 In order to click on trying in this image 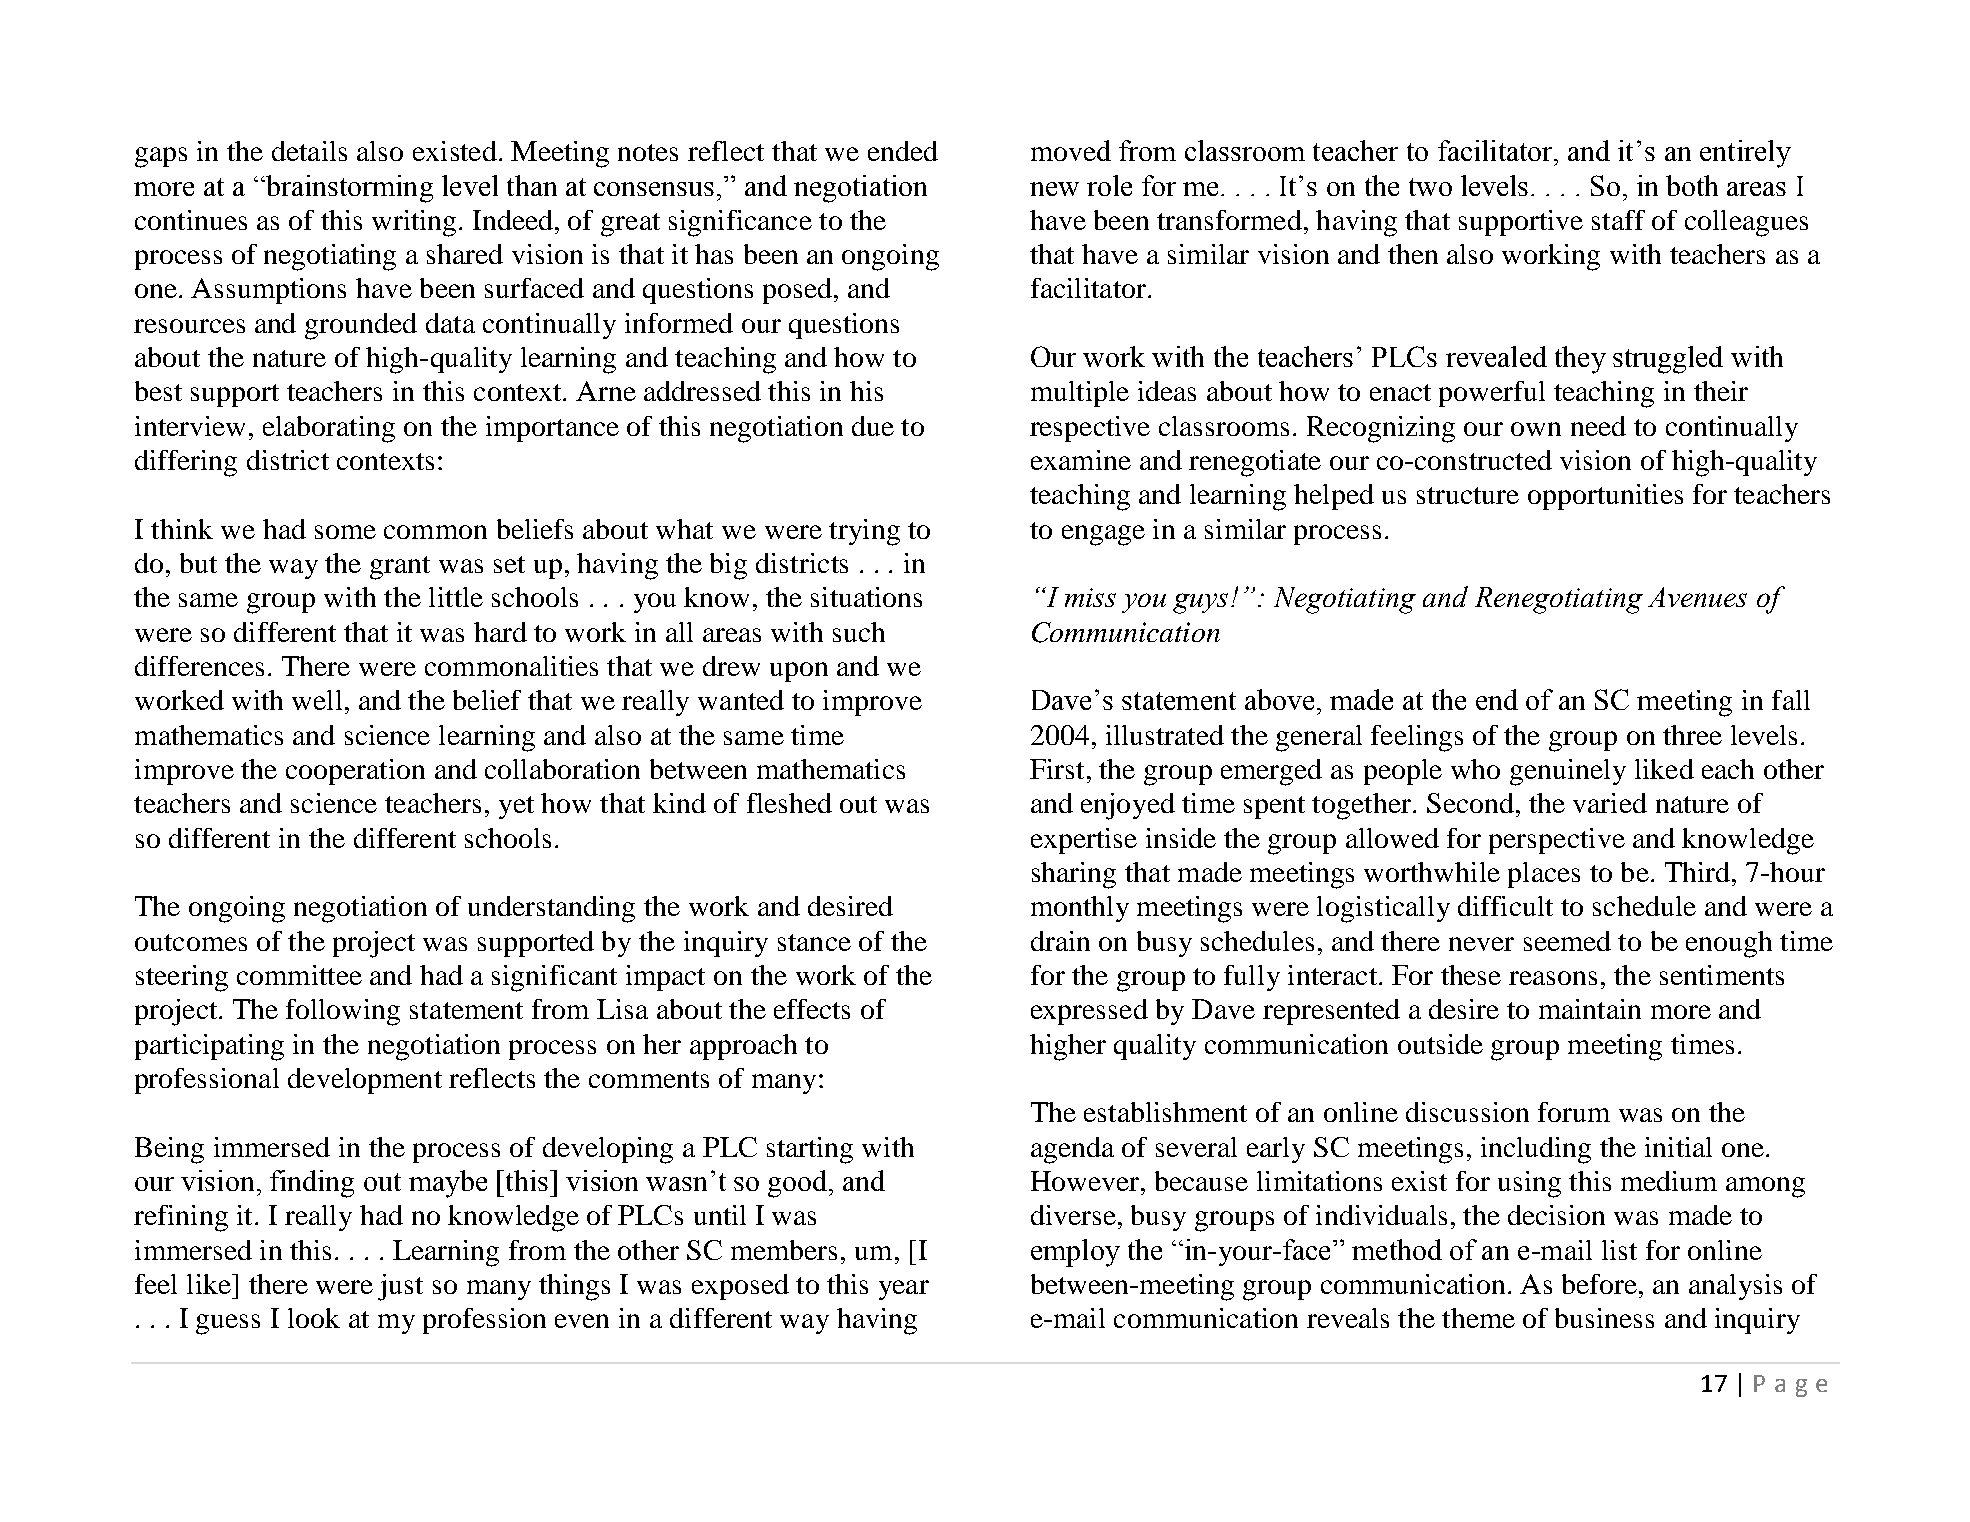, I will do `click(864, 532)`.
